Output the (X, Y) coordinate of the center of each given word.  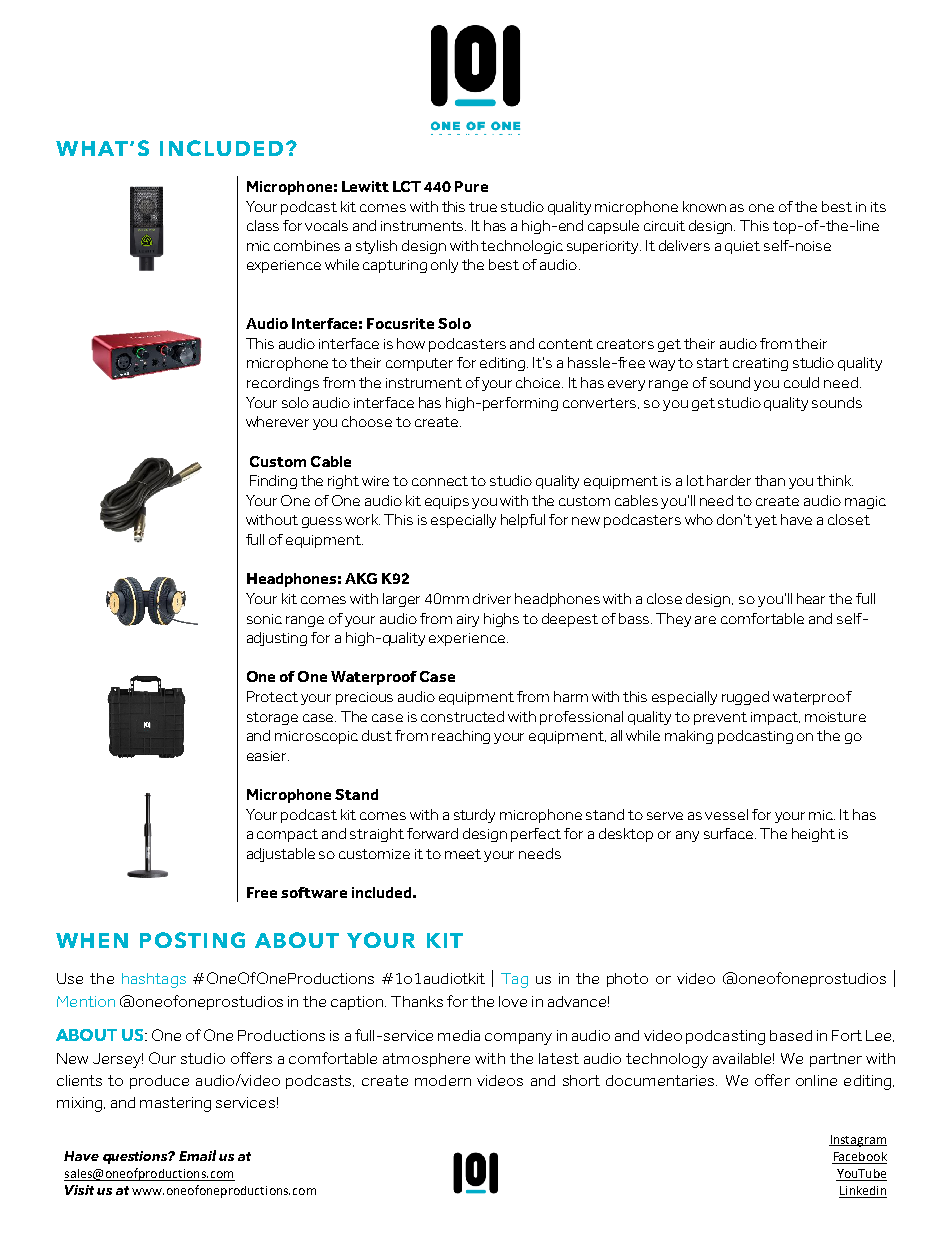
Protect (272, 696)
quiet (742, 247)
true (483, 207)
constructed (462, 716)
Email (197, 1155)
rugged (745, 698)
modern (443, 1080)
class (263, 225)
